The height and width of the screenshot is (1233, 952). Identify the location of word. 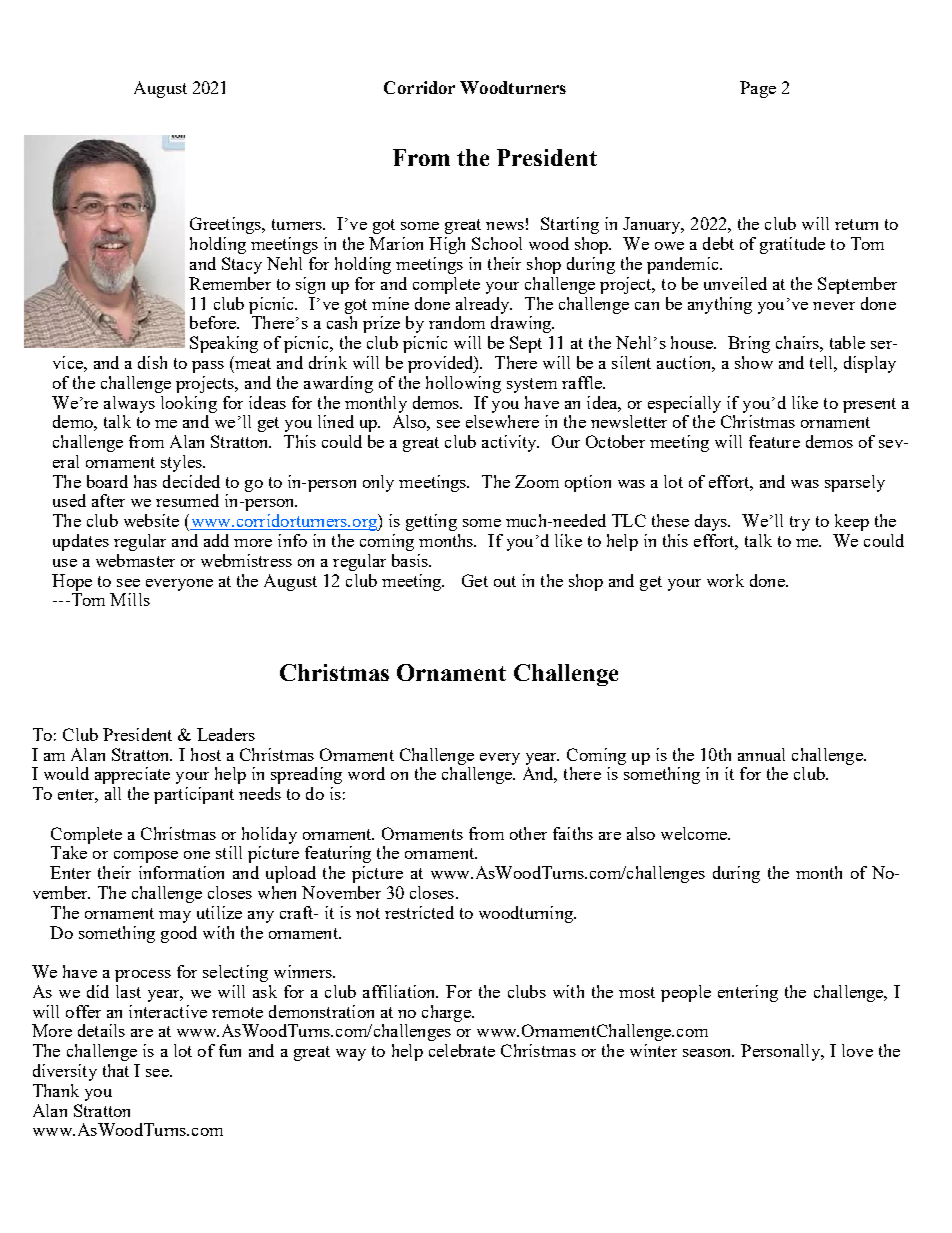
(366, 773).
